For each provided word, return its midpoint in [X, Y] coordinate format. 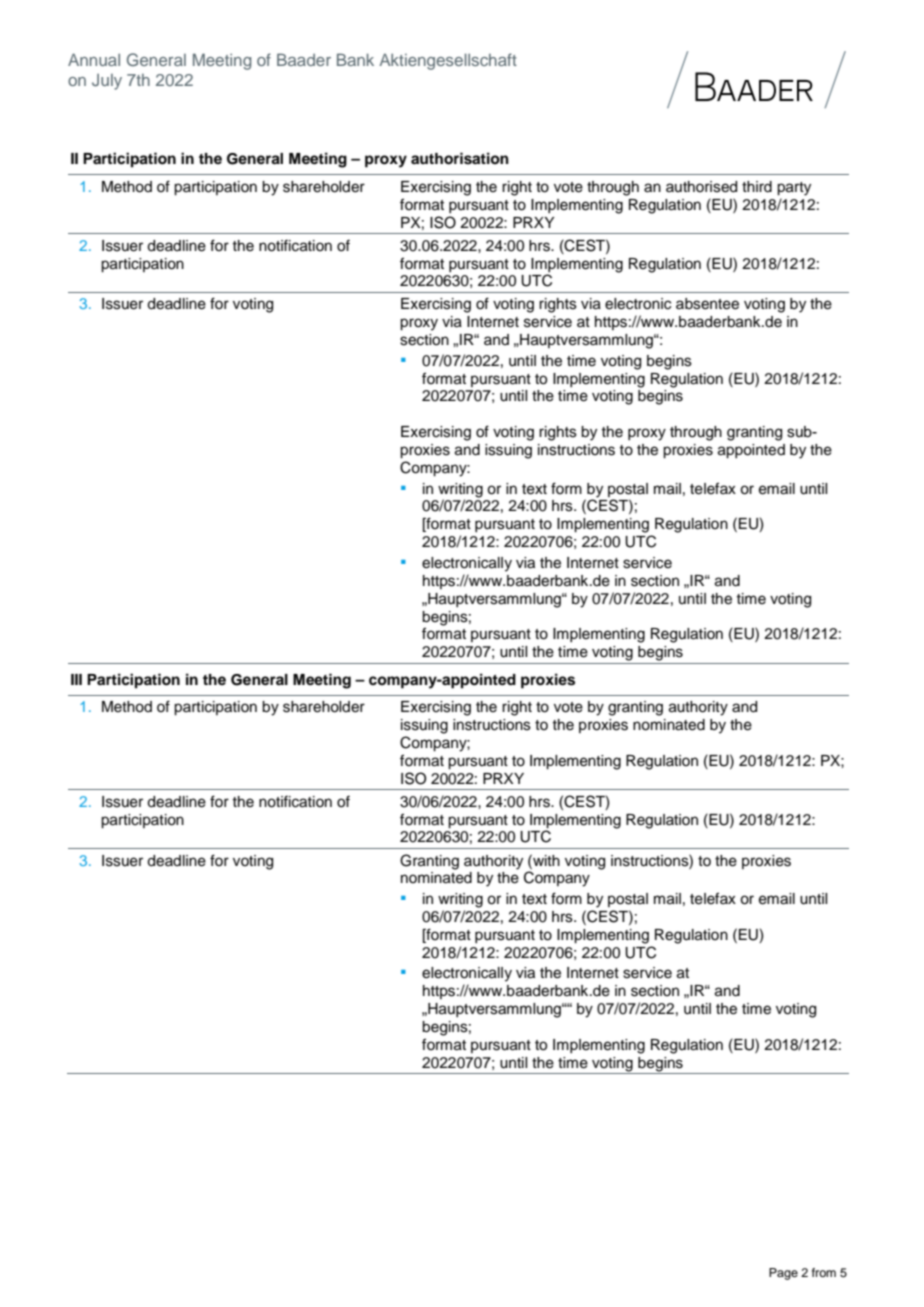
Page [783, 1274]
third [757, 187]
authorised [701, 187]
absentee [707, 304]
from [824, 1272]
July [107, 82]
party [794, 189]
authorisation [460, 158]
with [545, 860]
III [76, 679]
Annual [94, 59]
